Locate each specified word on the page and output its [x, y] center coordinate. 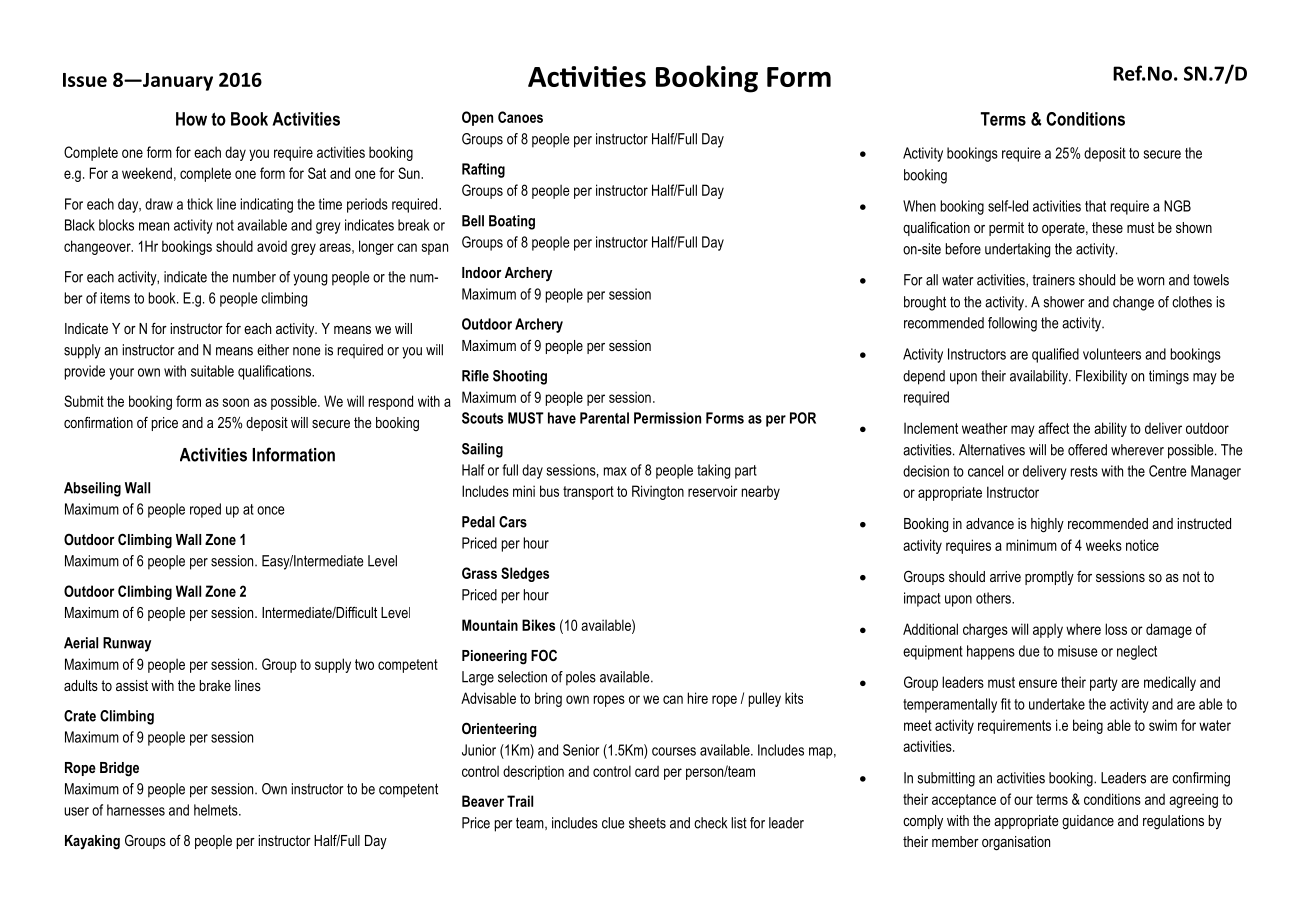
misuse [1078, 651]
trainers [1053, 280]
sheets [647, 823]
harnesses [136, 810]
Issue [85, 80]
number [254, 277]
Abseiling [92, 489]
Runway [127, 644]
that [1095, 206]
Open [477, 118]
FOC [544, 655]
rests [1084, 471]
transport [588, 493]
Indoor [482, 272]
